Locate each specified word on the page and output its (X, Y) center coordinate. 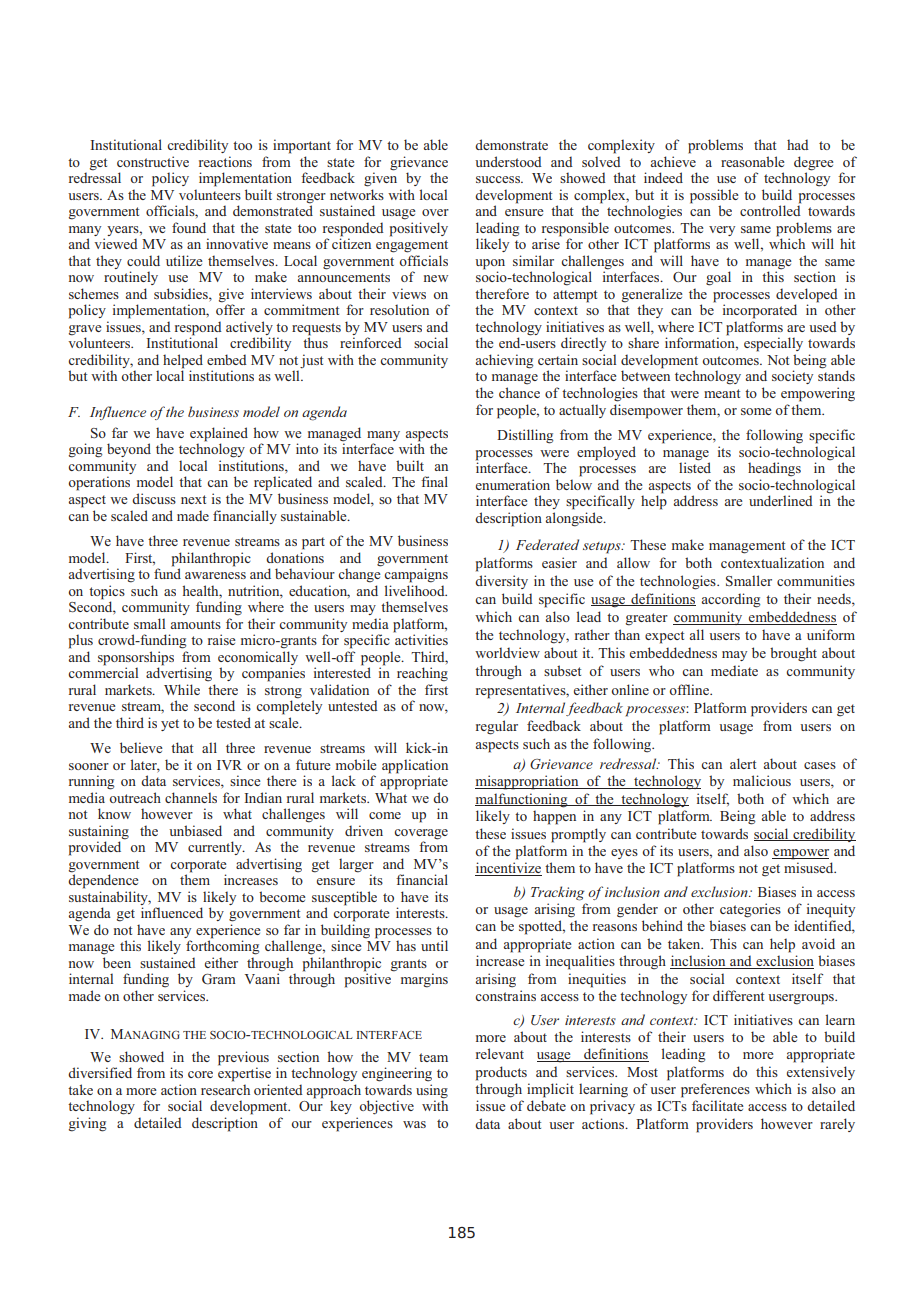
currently (216, 848)
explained (219, 435)
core (200, 1074)
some (756, 411)
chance (519, 392)
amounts (196, 624)
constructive (153, 161)
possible (714, 197)
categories (750, 910)
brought (793, 654)
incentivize (508, 869)
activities (420, 638)
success (499, 179)
